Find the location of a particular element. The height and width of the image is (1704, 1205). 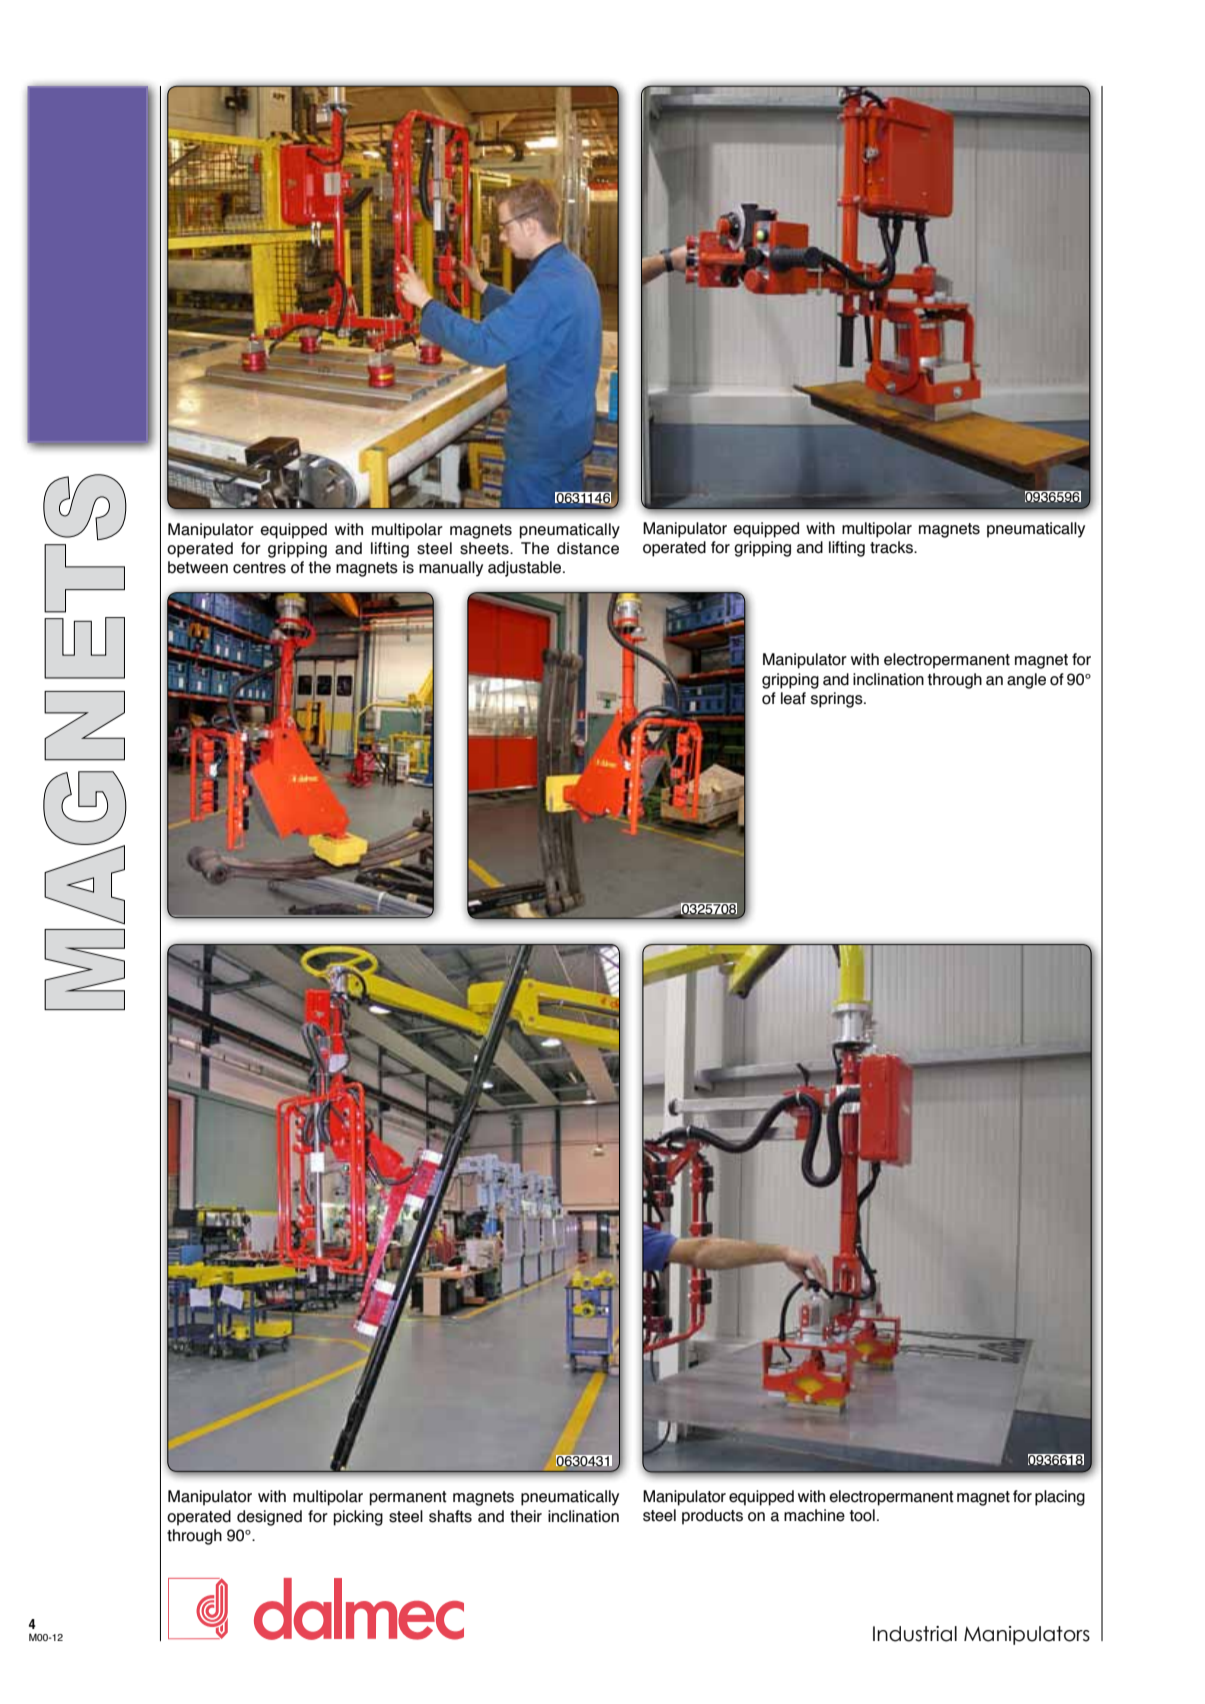

tracks is located at coordinates (892, 547).
